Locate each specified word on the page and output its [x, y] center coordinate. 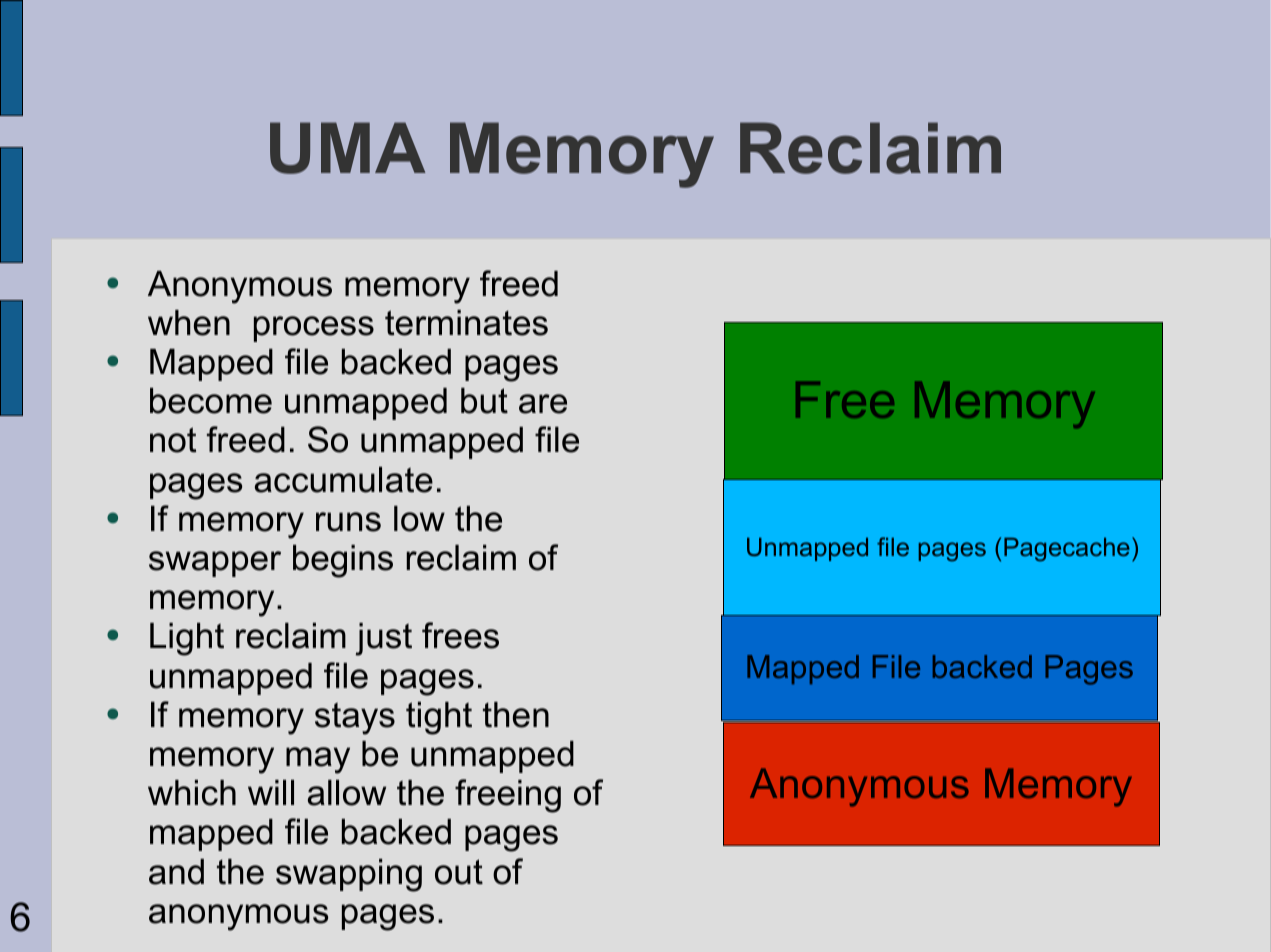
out [459, 872]
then [516, 715]
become [211, 401]
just [383, 639]
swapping [349, 875]
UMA [348, 148]
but [484, 401]
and [176, 872]
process [314, 329]
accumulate [344, 480]
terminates [466, 323]
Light [187, 639]
